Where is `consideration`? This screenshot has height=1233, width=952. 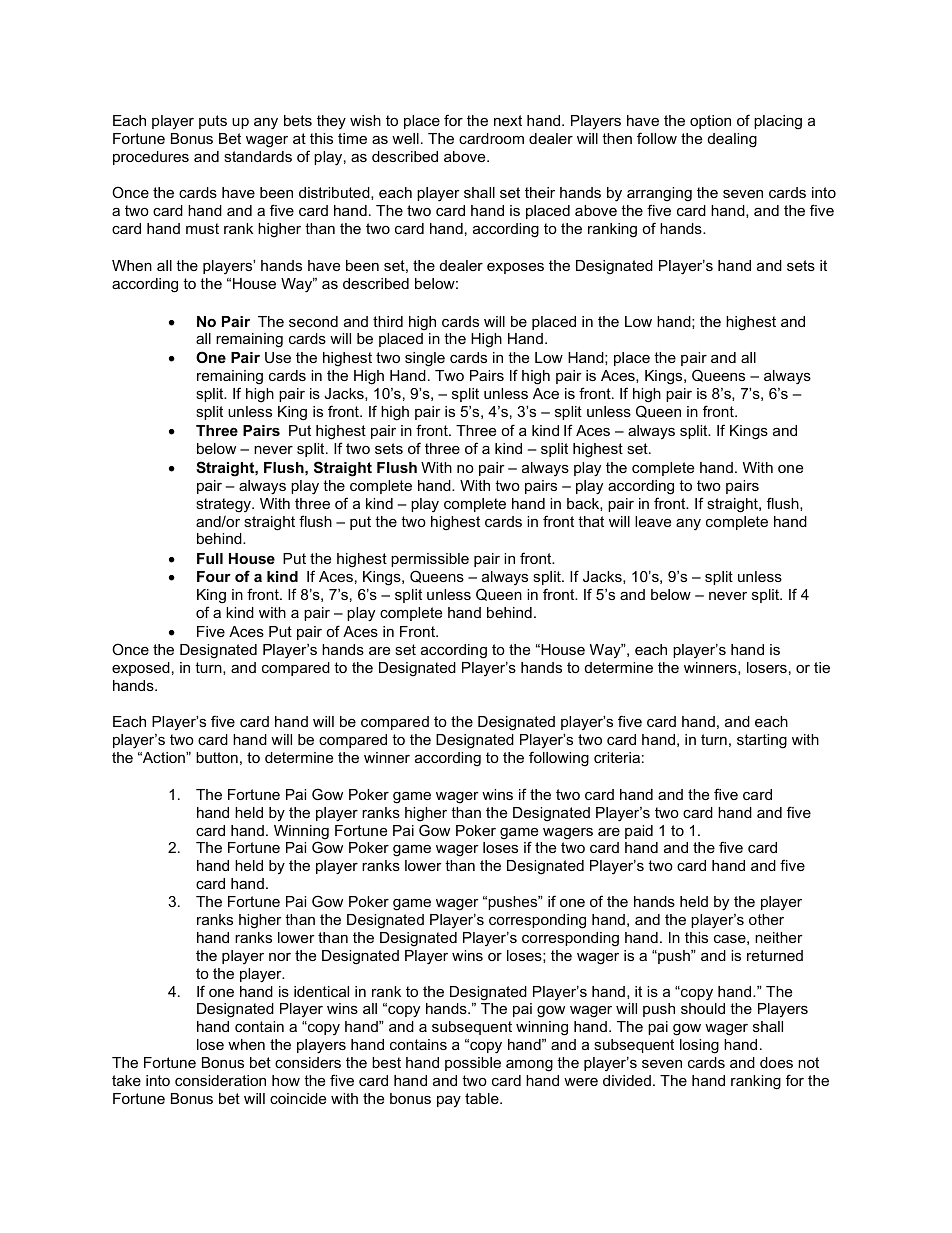 consideration is located at coordinates (220, 1080).
